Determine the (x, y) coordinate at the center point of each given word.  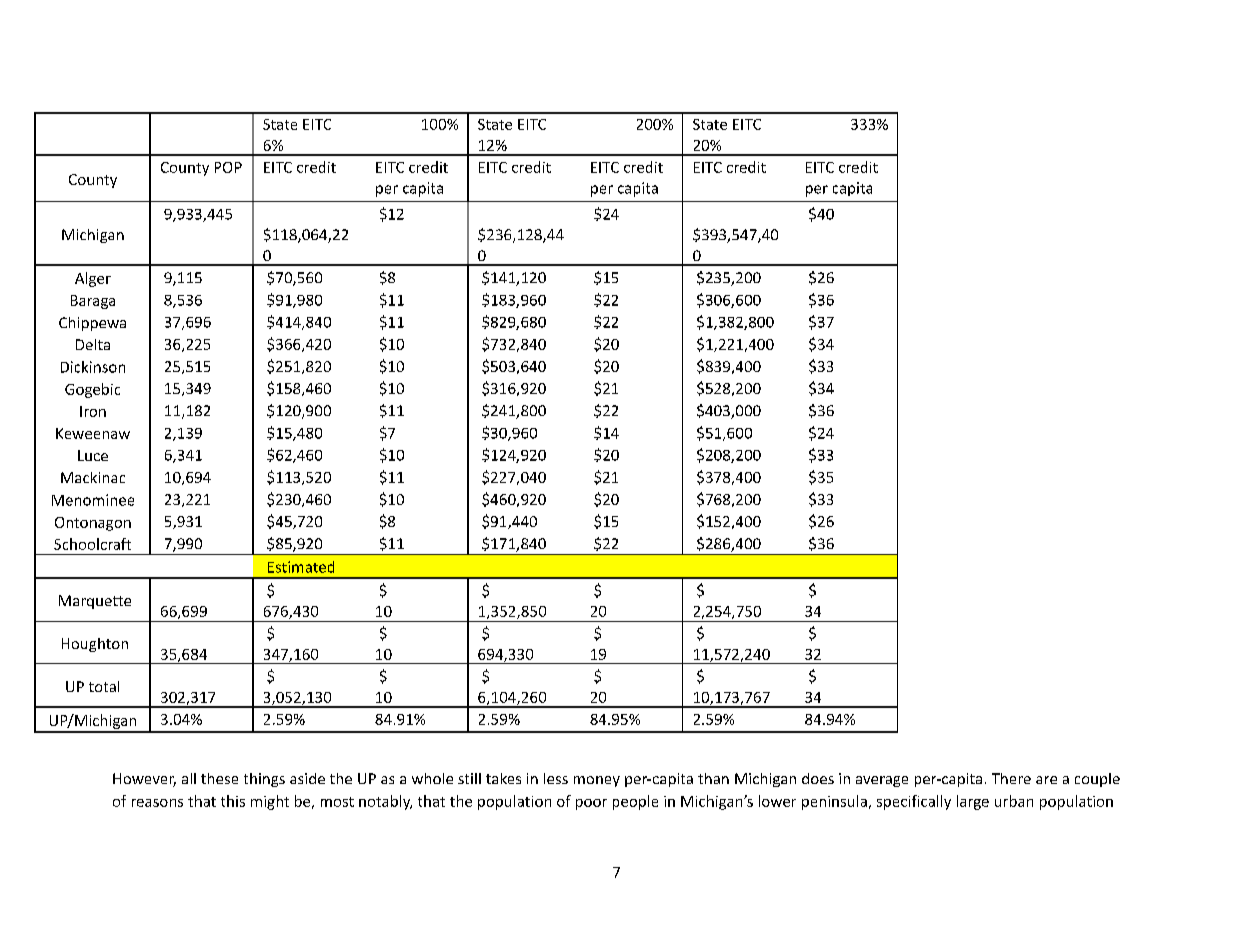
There (1011, 778)
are (1046, 780)
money (597, 781)
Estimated (301, 567)
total (104, 686)
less (556, 778)
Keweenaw (93, 433)
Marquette (95, 602)
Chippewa (92, 324)
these (219, 778)
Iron (93, 411)
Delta (93, 344)
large (973, 802)
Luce (93, 455)
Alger (93, 279)
